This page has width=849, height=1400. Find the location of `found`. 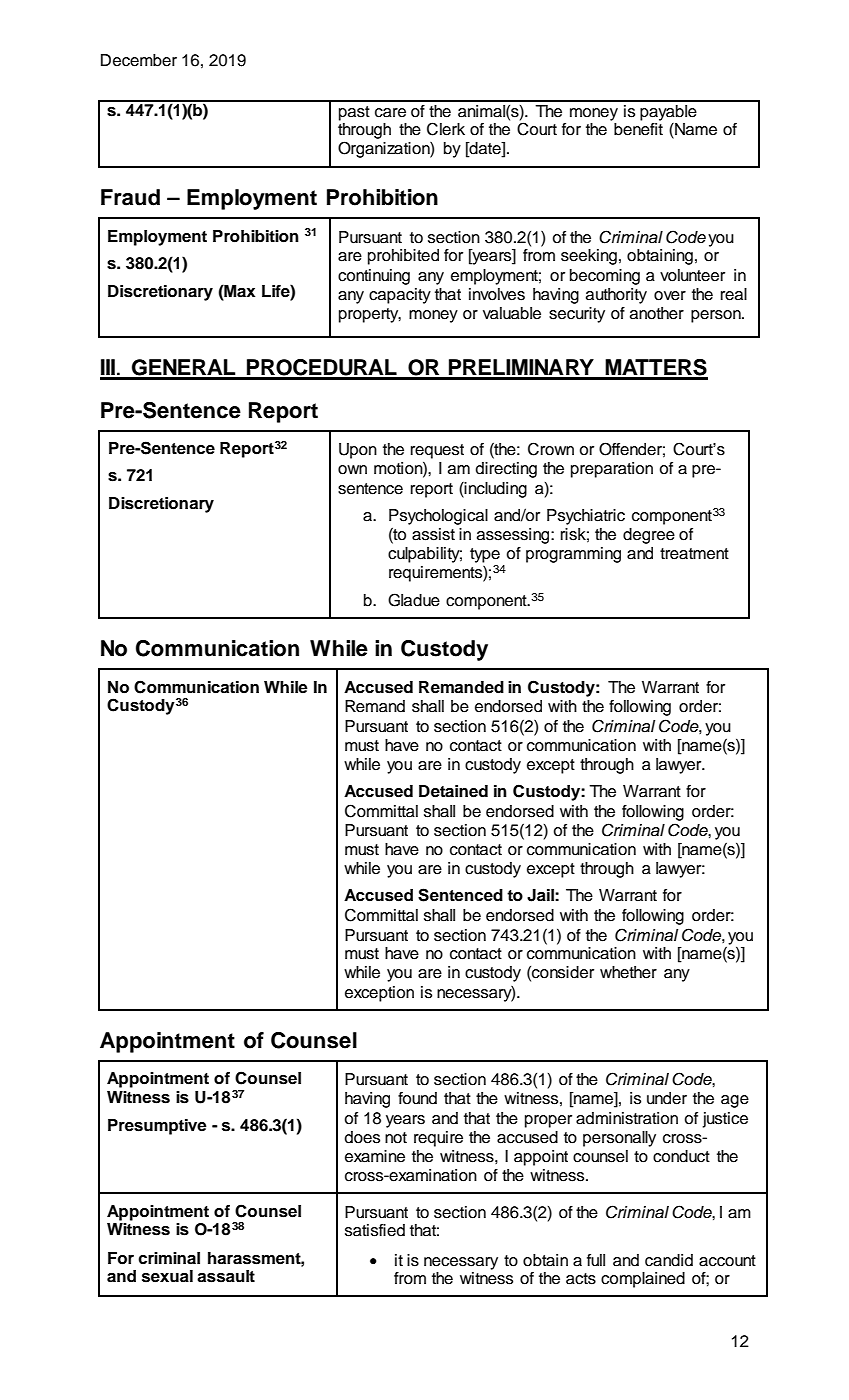

found is located at coordinates (417, 1098).
